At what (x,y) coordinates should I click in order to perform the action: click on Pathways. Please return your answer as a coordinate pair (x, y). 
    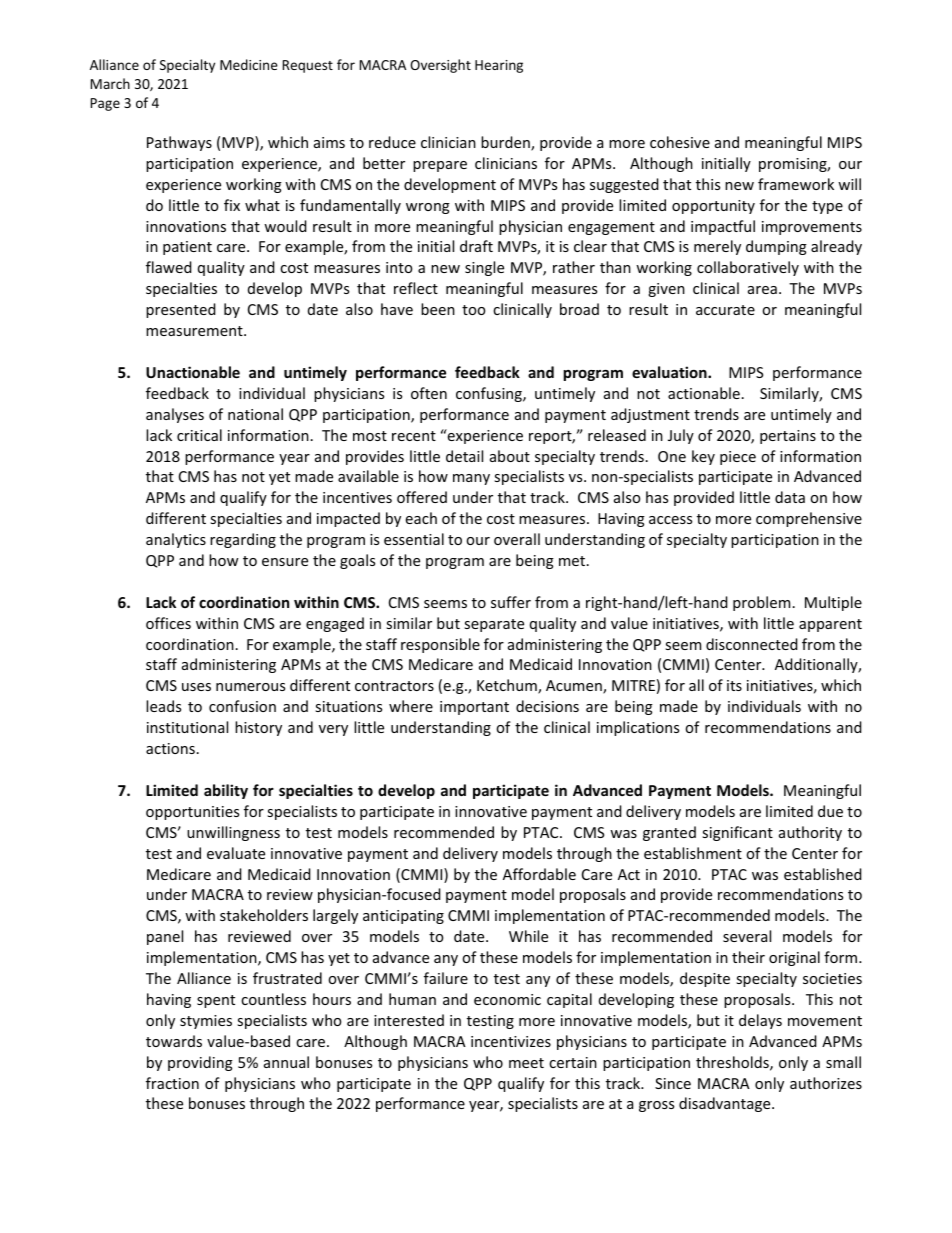
    Looking at the image, I should click on (179, 143).
